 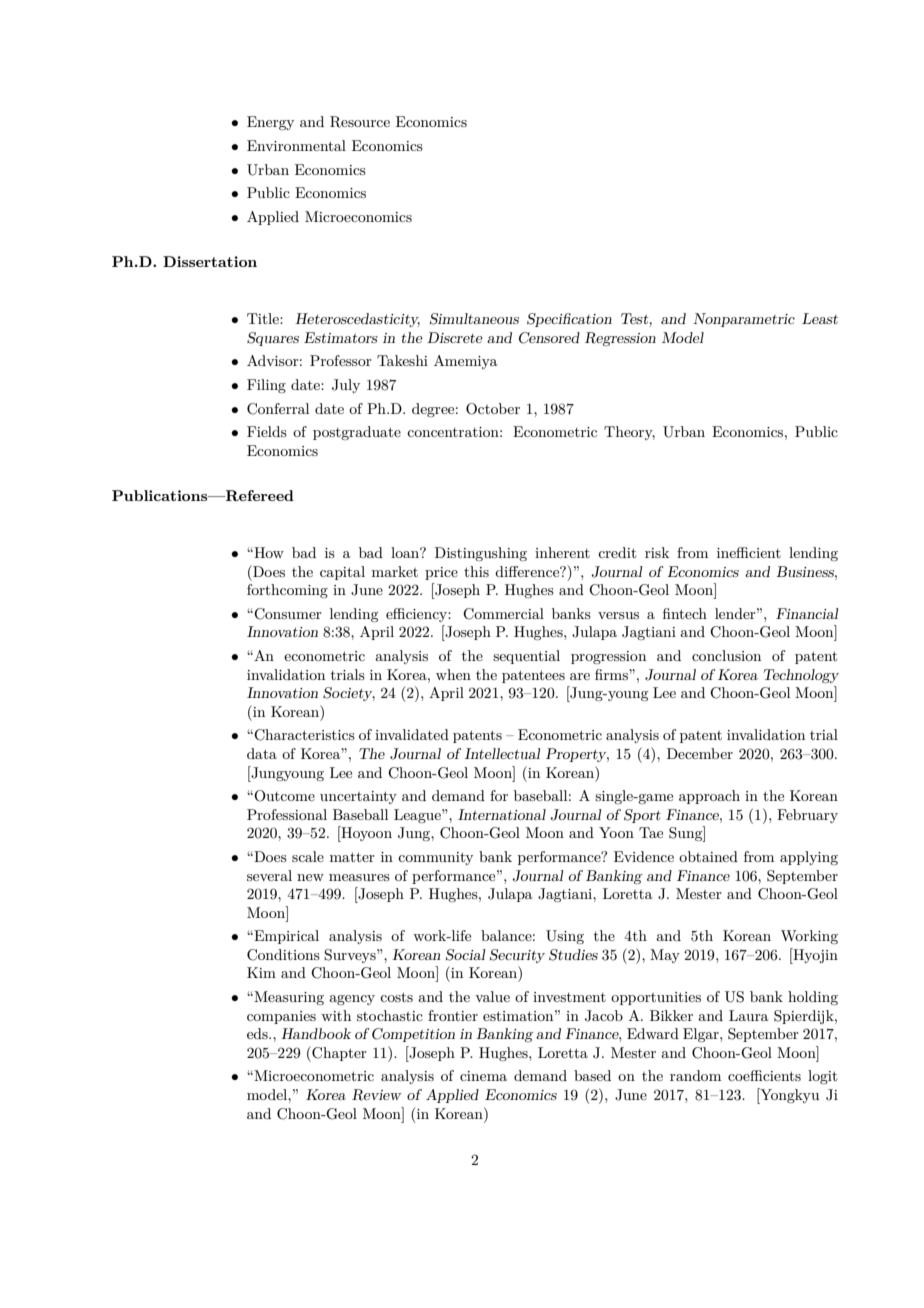 I want to click on Intellectual, so click(x=502, y=753).
